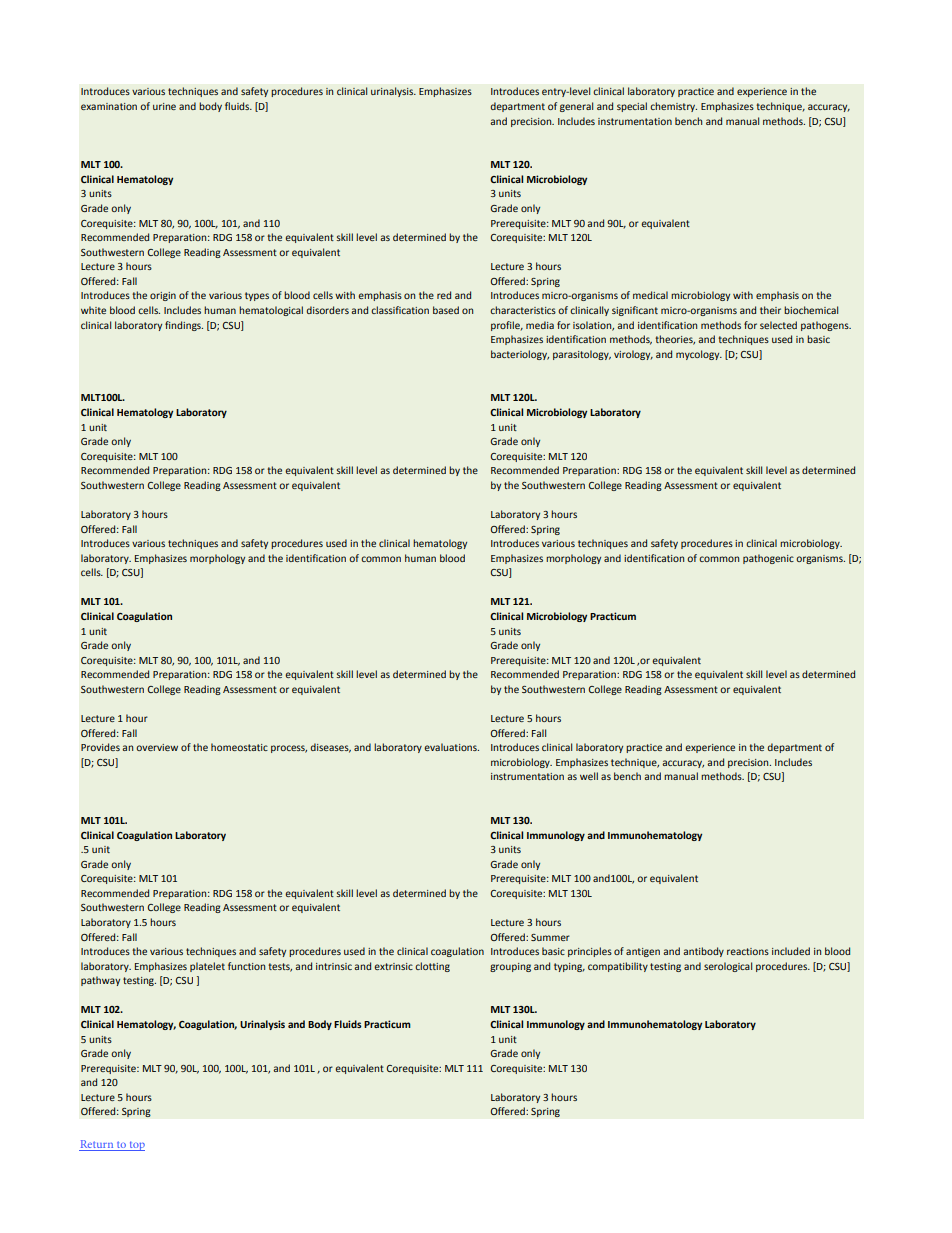 This page has height=1233, width=952. Describe the element at coordinates (164, 106) in the page. I see `urine` at that location.
